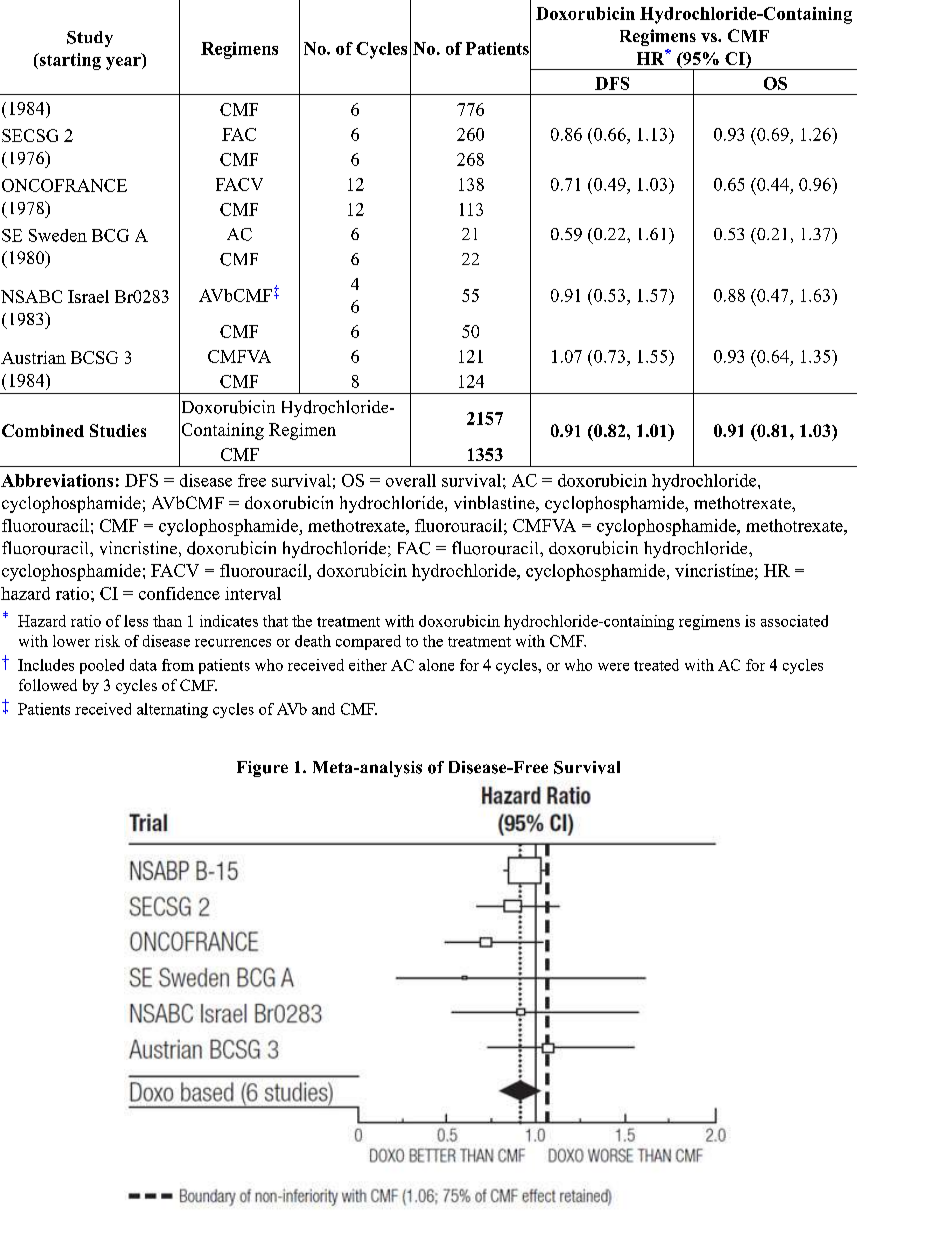  What do you see at coordinates (69, 61) in the image?
I see `starting` at bounding box center [69, 61].
